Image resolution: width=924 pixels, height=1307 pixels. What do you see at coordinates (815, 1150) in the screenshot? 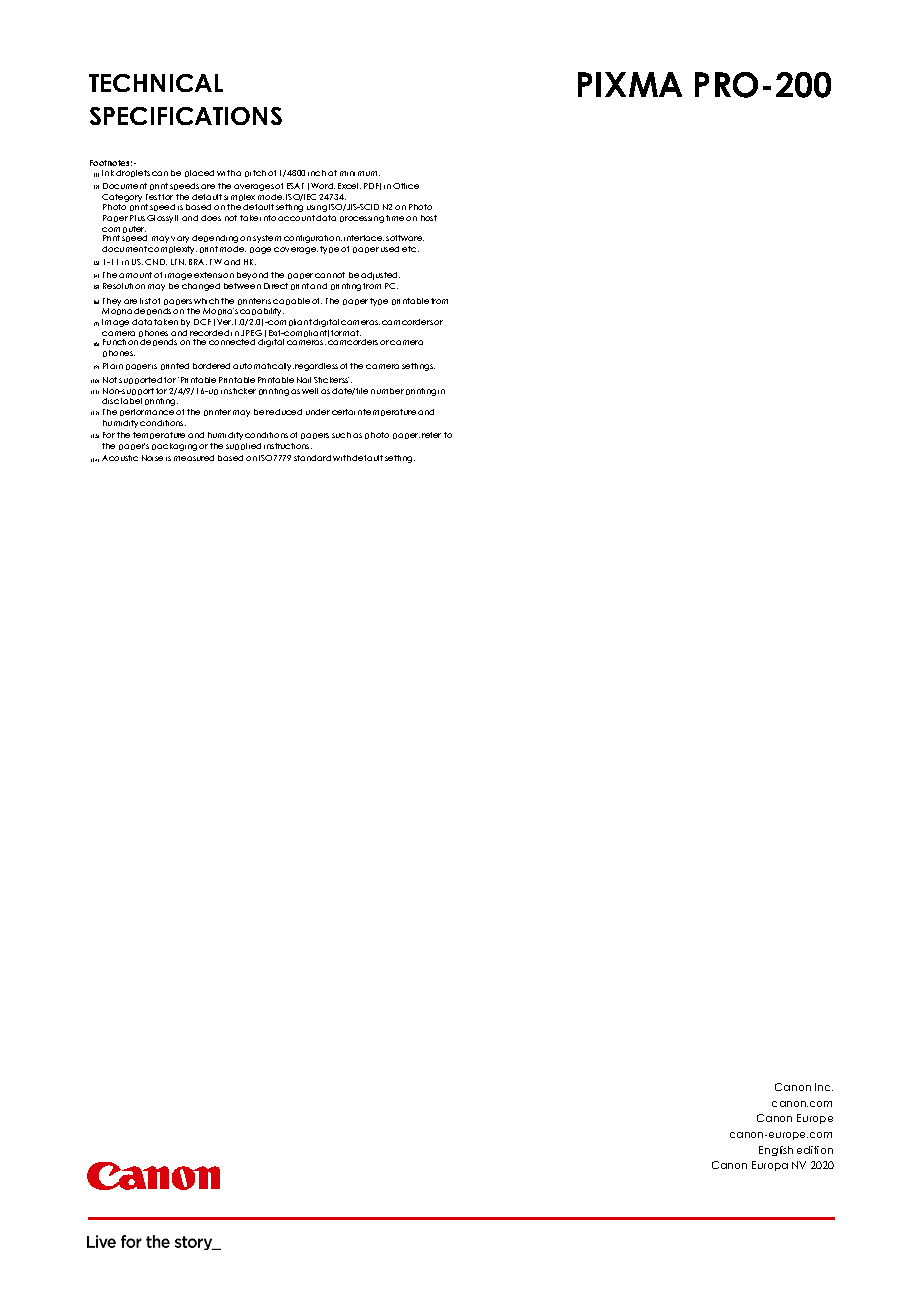
I see `edition` at bounding box center [815, 1150].
